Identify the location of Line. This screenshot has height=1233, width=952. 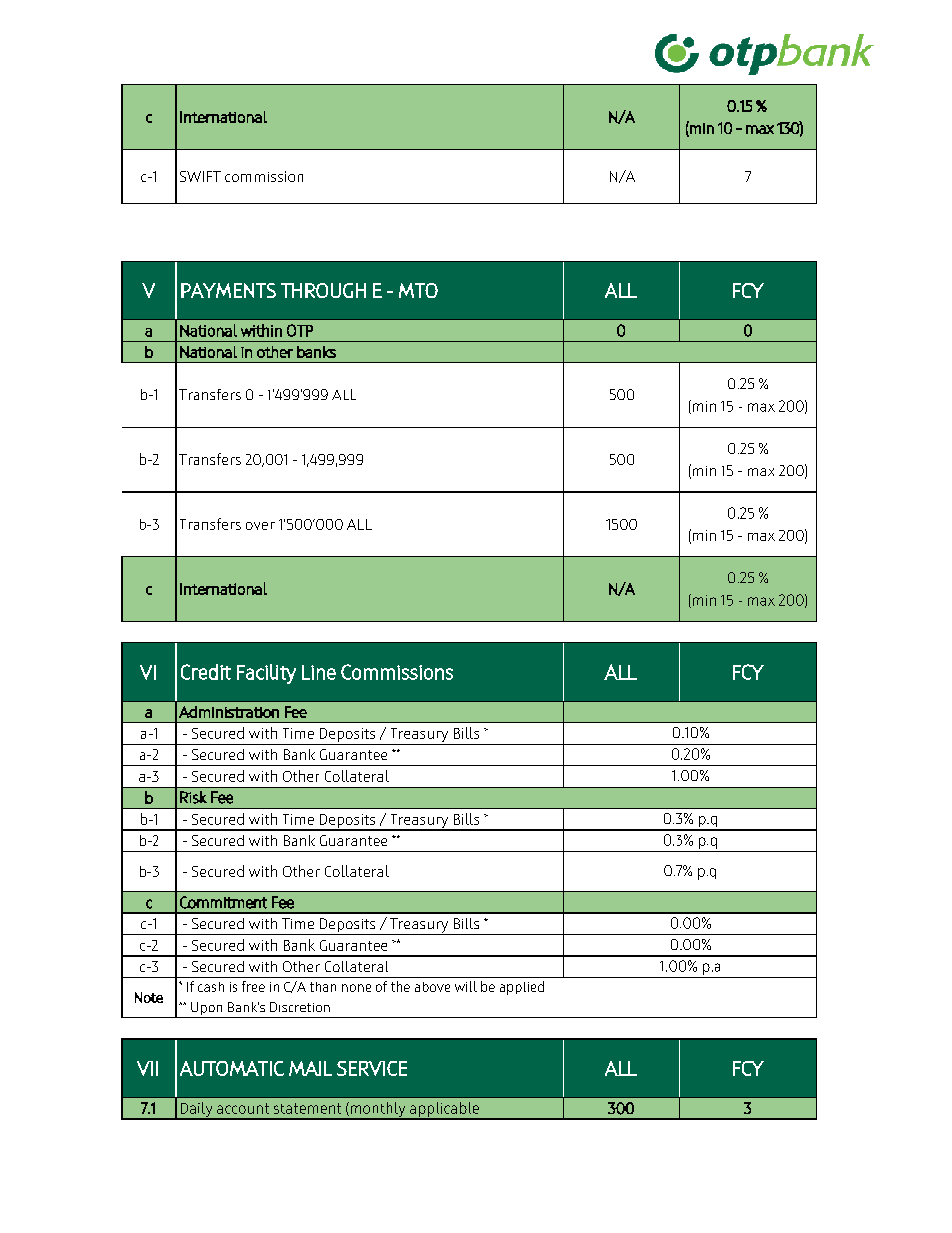
(319, 672).
